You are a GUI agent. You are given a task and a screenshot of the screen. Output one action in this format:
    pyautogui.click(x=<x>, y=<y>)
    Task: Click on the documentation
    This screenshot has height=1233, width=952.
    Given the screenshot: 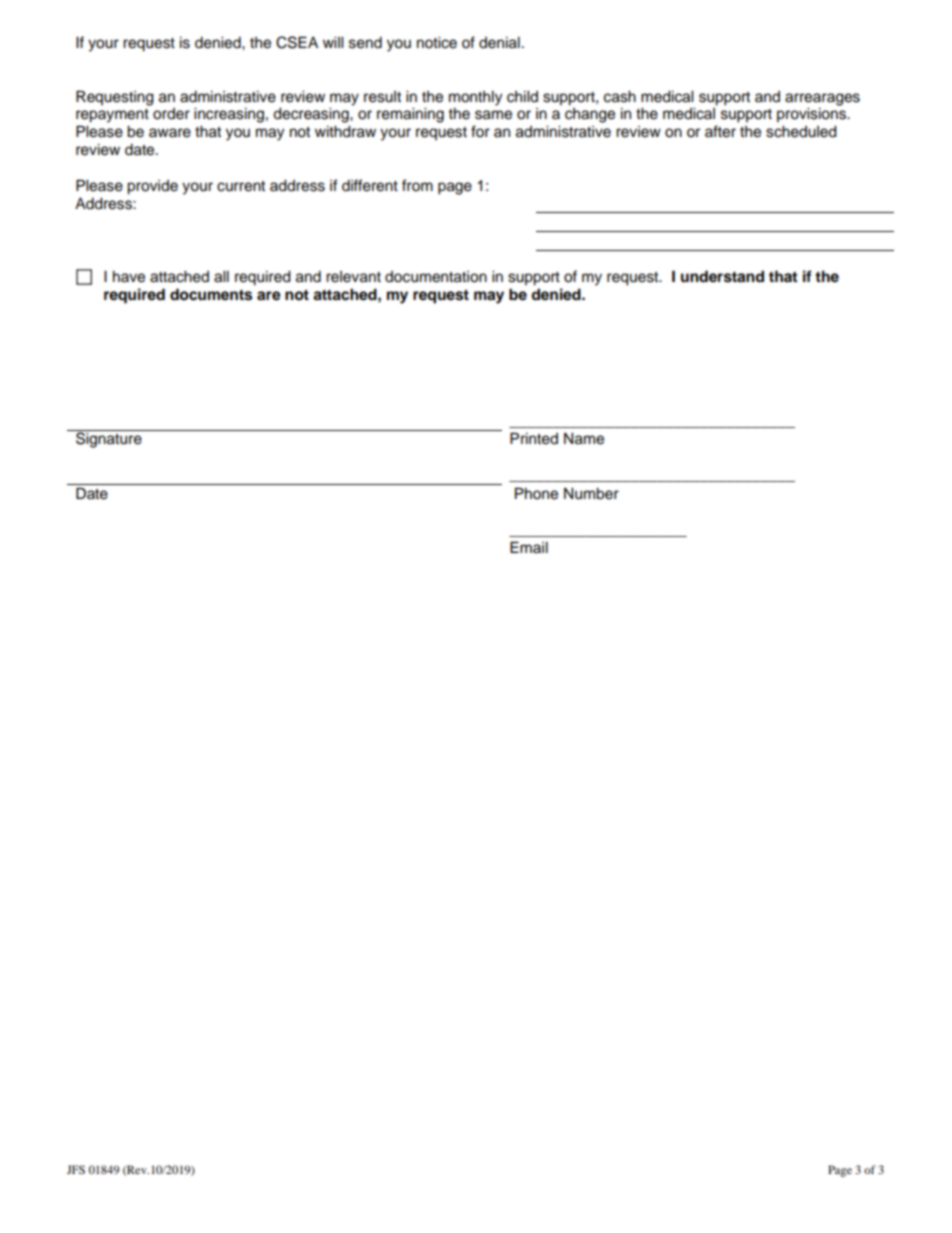 What is the action you would take?
    pyautogui.click(x=436, y=277)
